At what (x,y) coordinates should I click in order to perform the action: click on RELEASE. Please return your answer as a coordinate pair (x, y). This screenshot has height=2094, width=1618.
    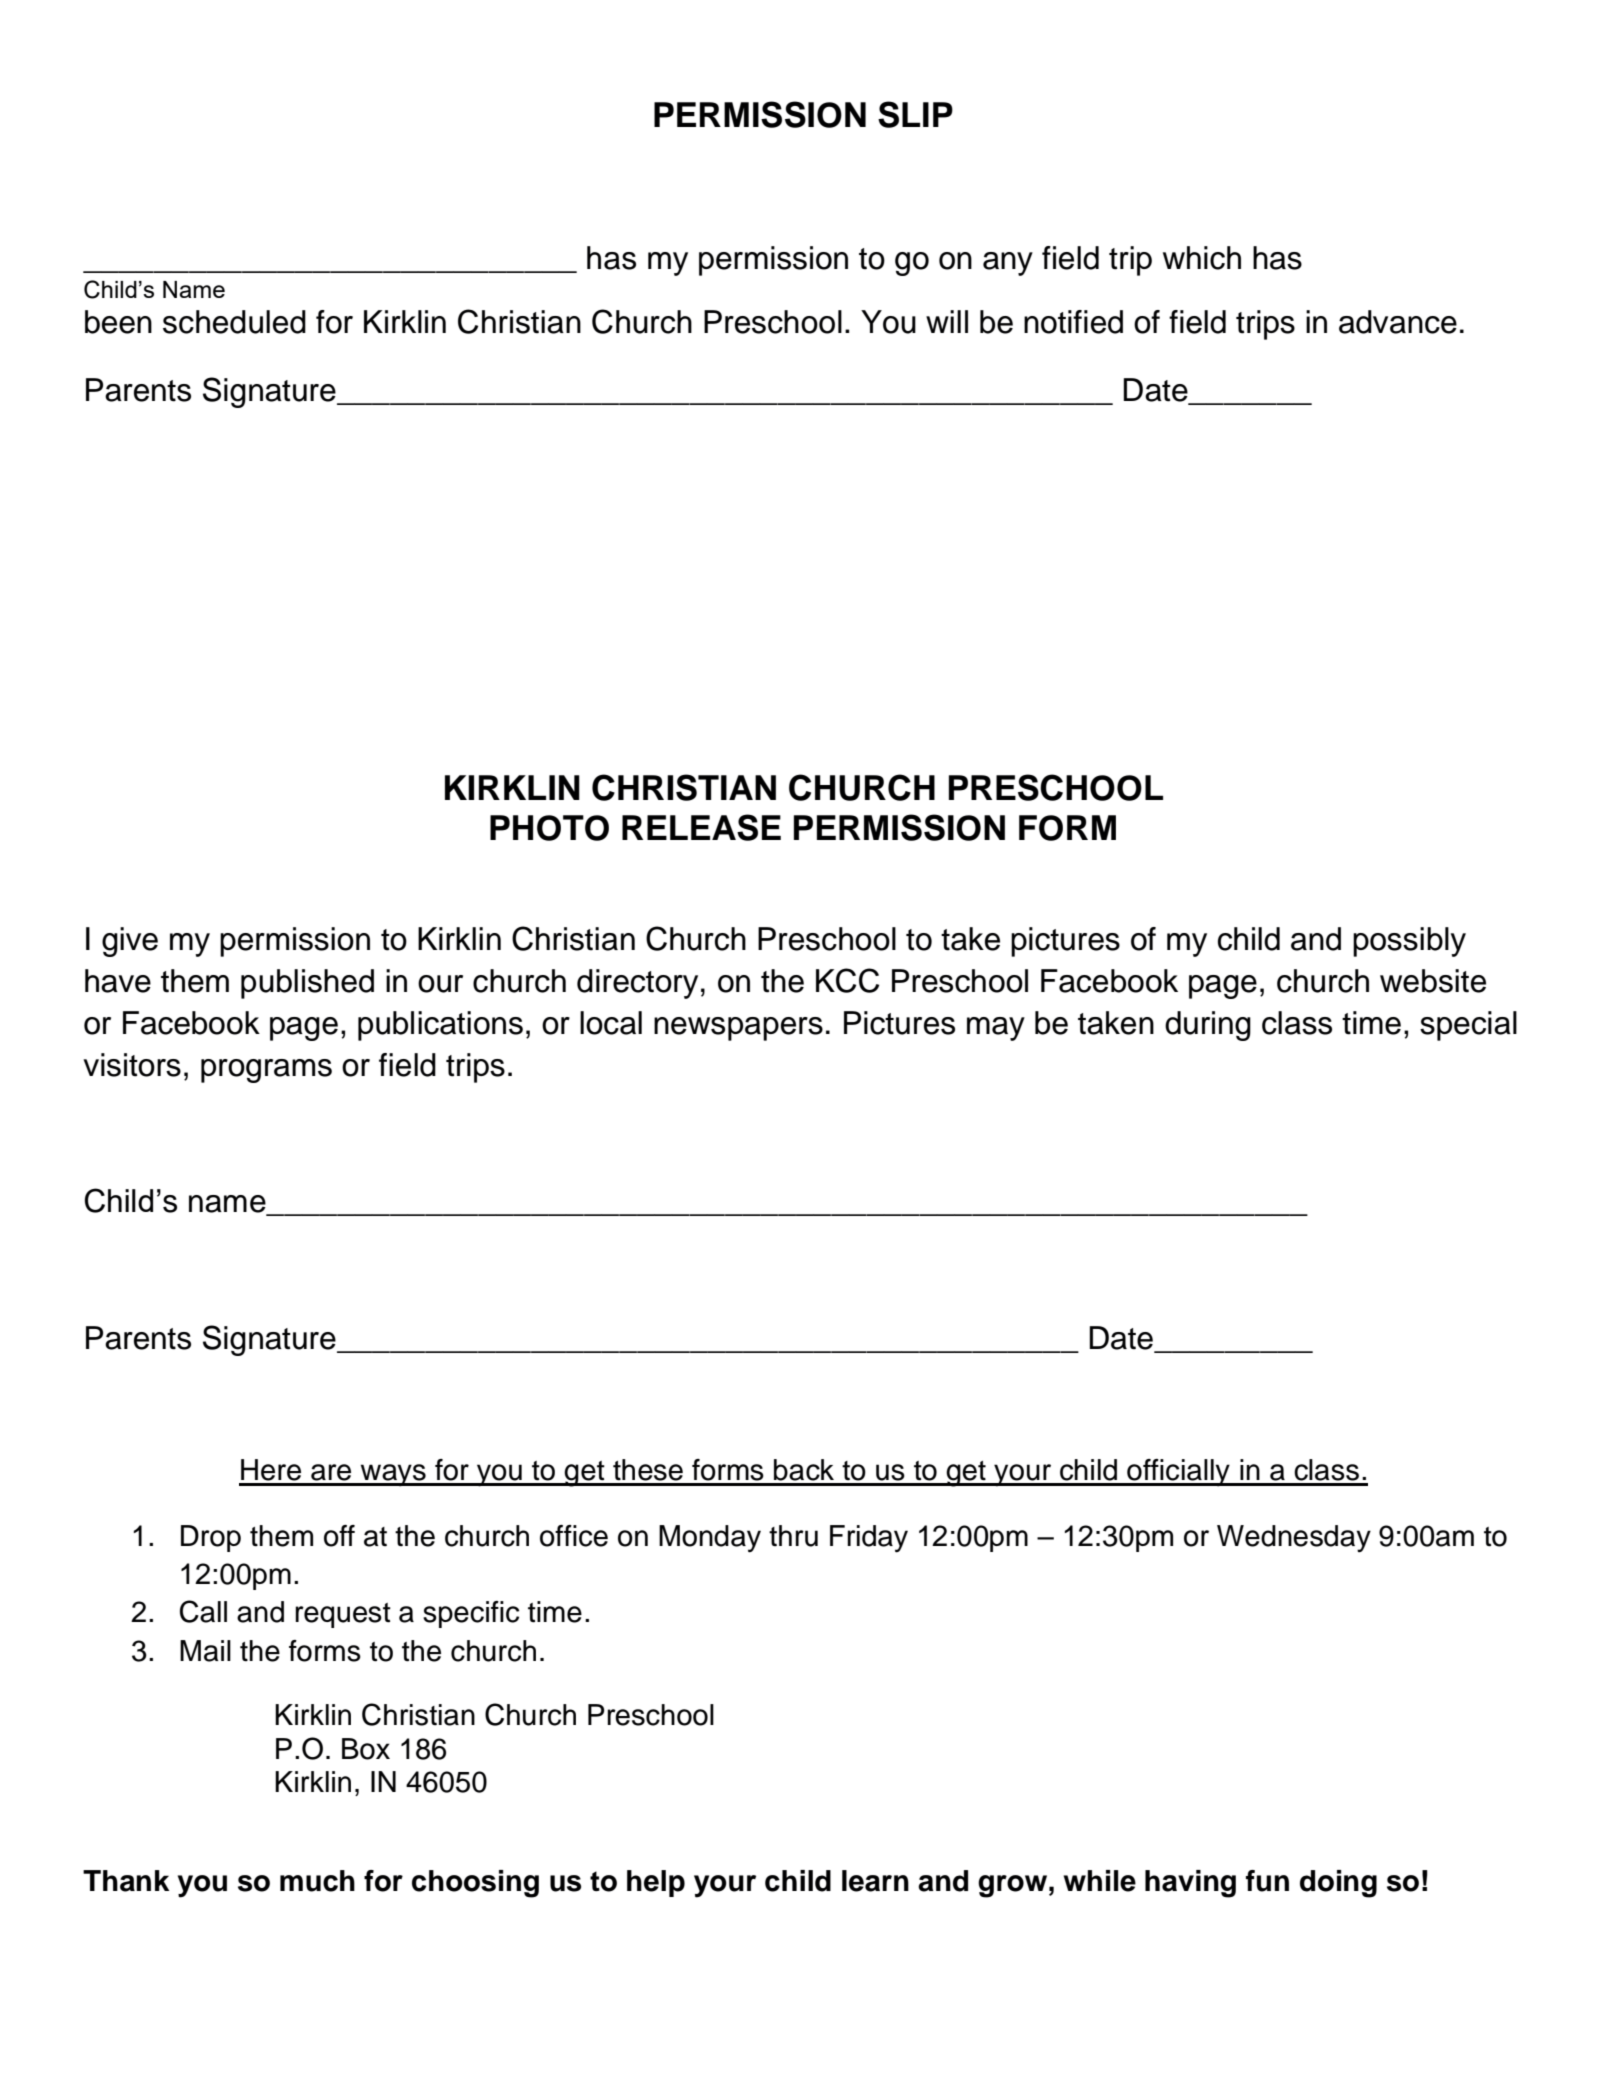
    Looking at the image, I should click on (701, 827).
